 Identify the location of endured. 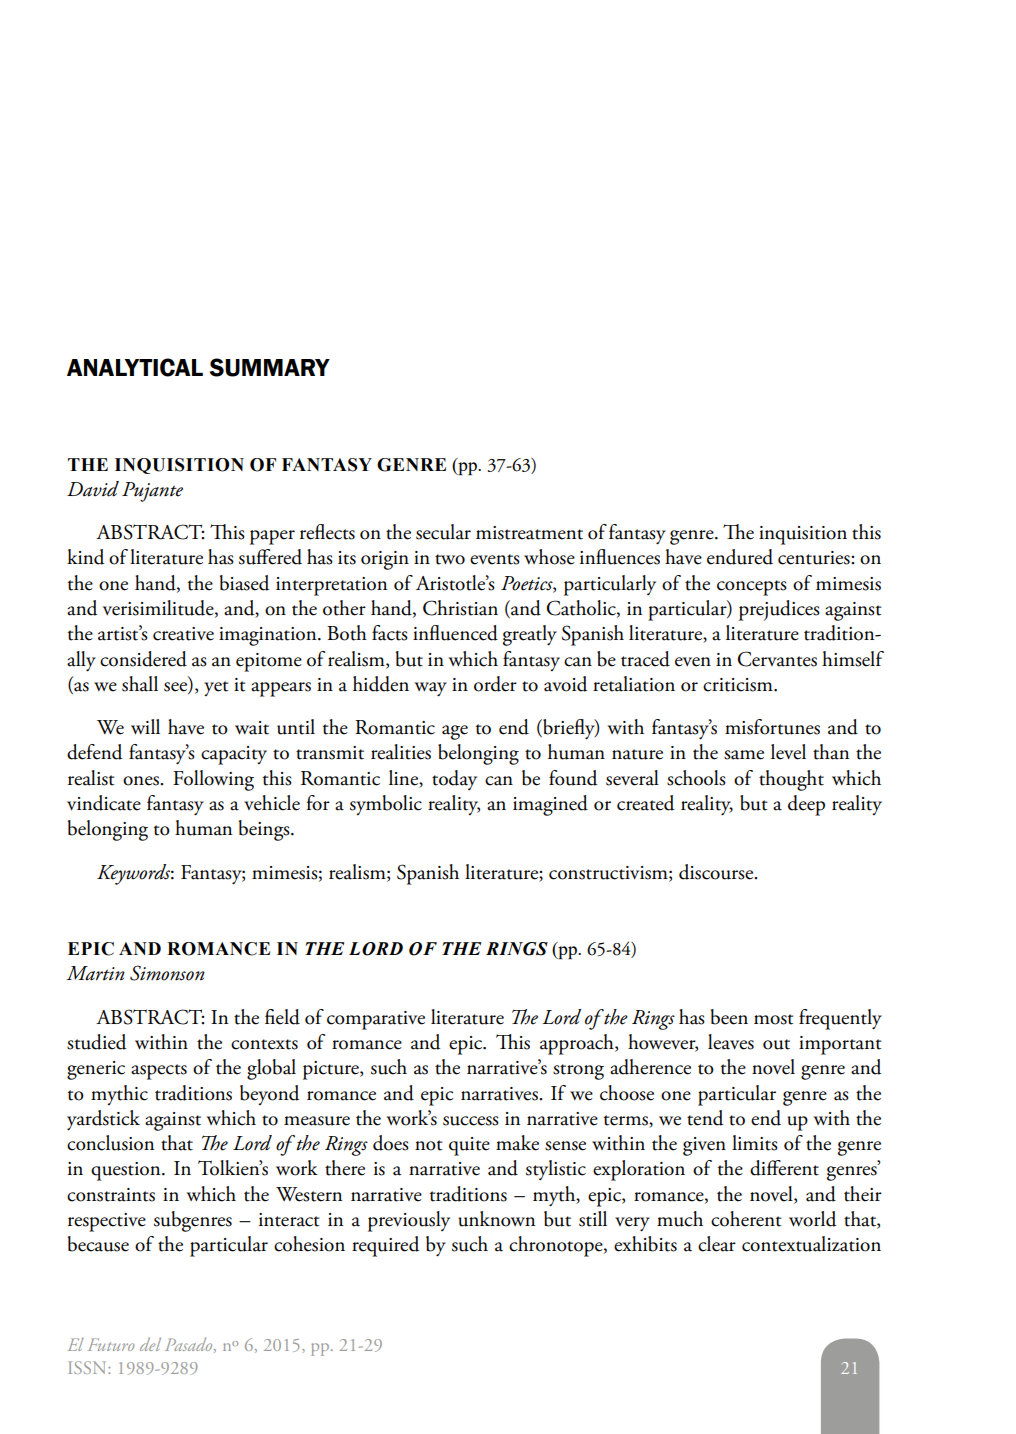
(740, 557).
